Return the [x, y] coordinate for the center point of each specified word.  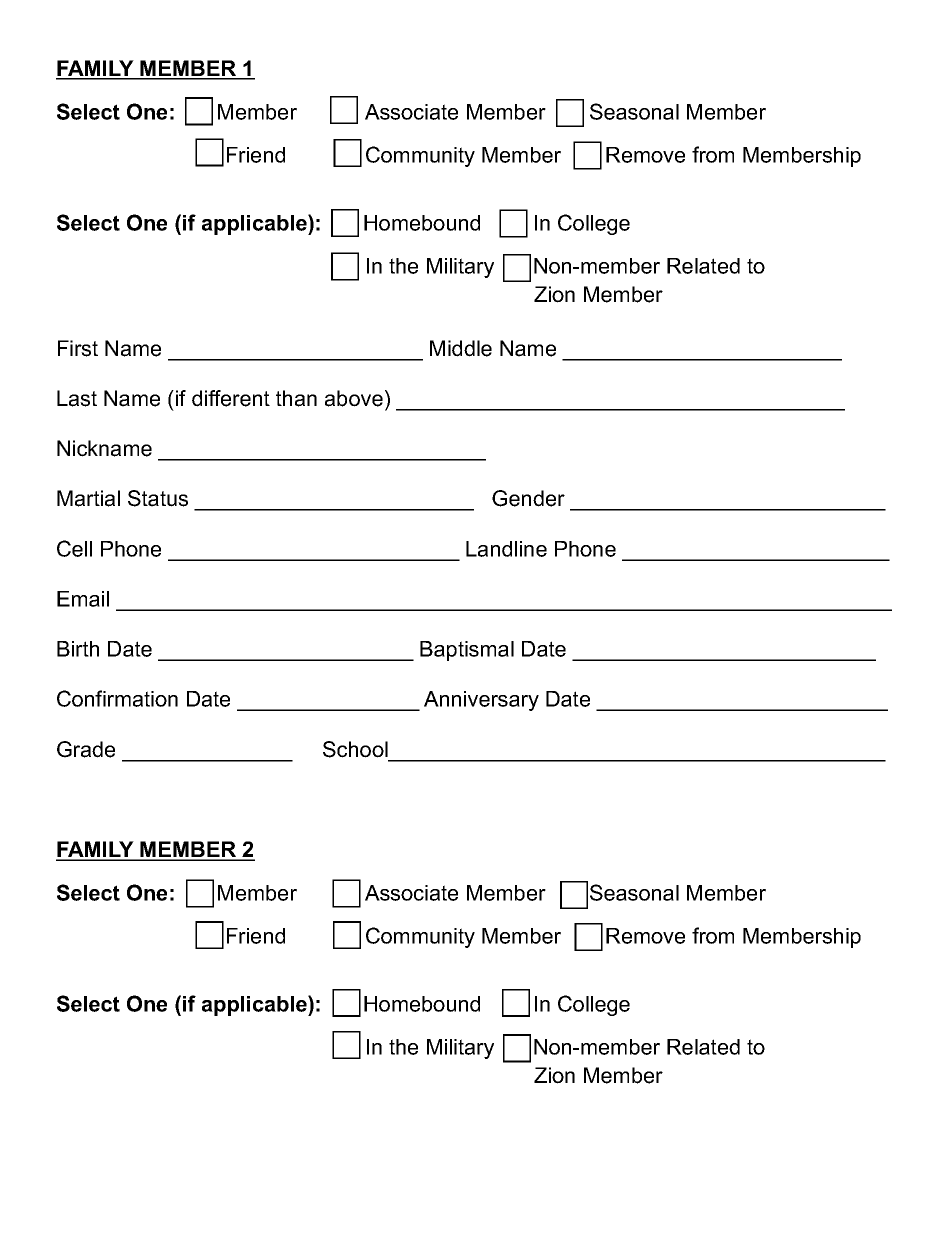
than [296, 398]
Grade [86, 749]
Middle [461, 348]
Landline [506, 549]
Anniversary [481, 701]
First [78, 348]
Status [158, 498]
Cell [74, 548]
